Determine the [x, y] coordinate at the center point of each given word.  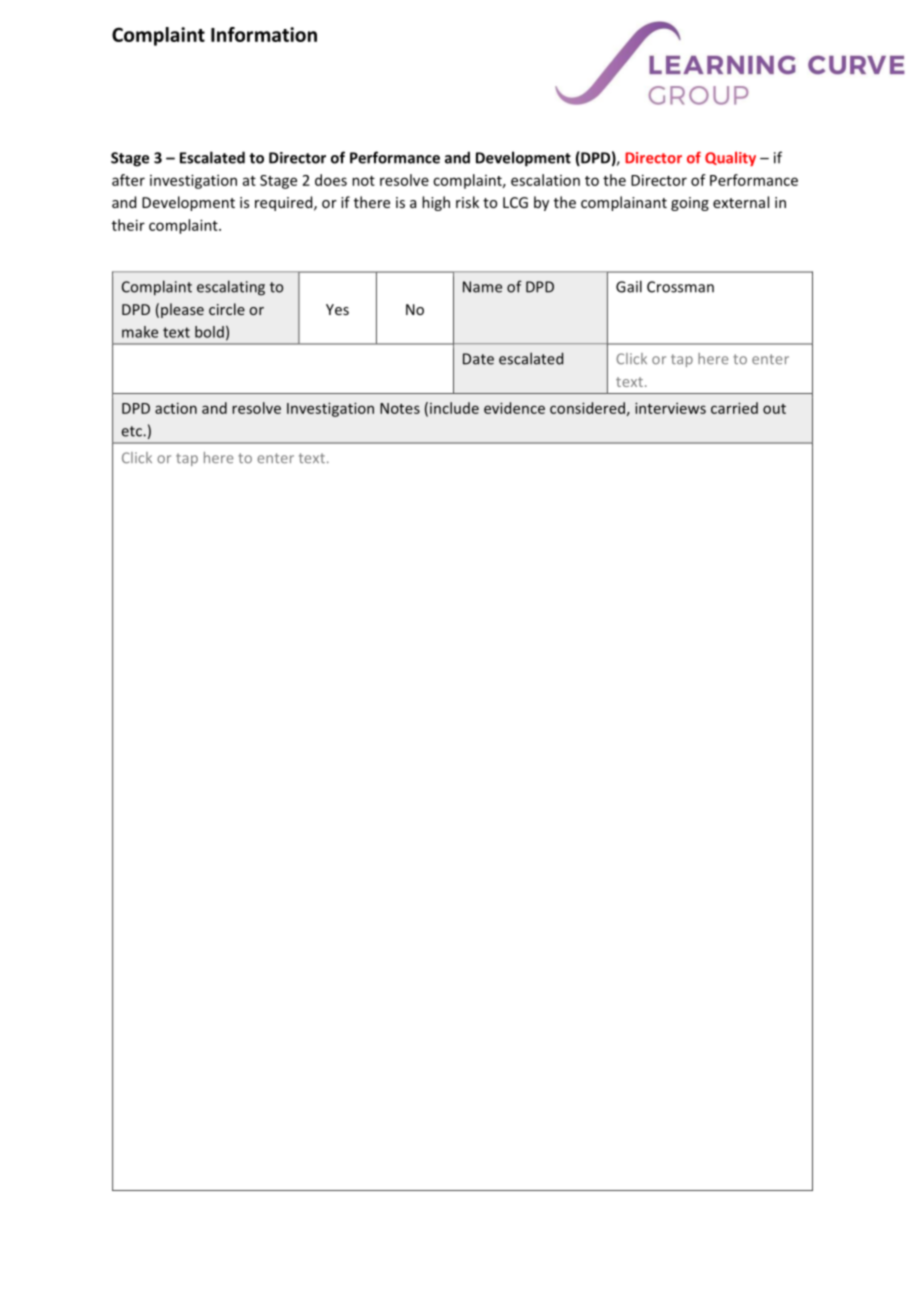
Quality [730, 159]
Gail [629, 286]
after [128, 180]
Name [482, 287]
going [690, 204]
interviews [670, 408]
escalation [545, 180]
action [176, 408]
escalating [231, 288]
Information [264, 34]
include [454, 408]
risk [467, 202]
